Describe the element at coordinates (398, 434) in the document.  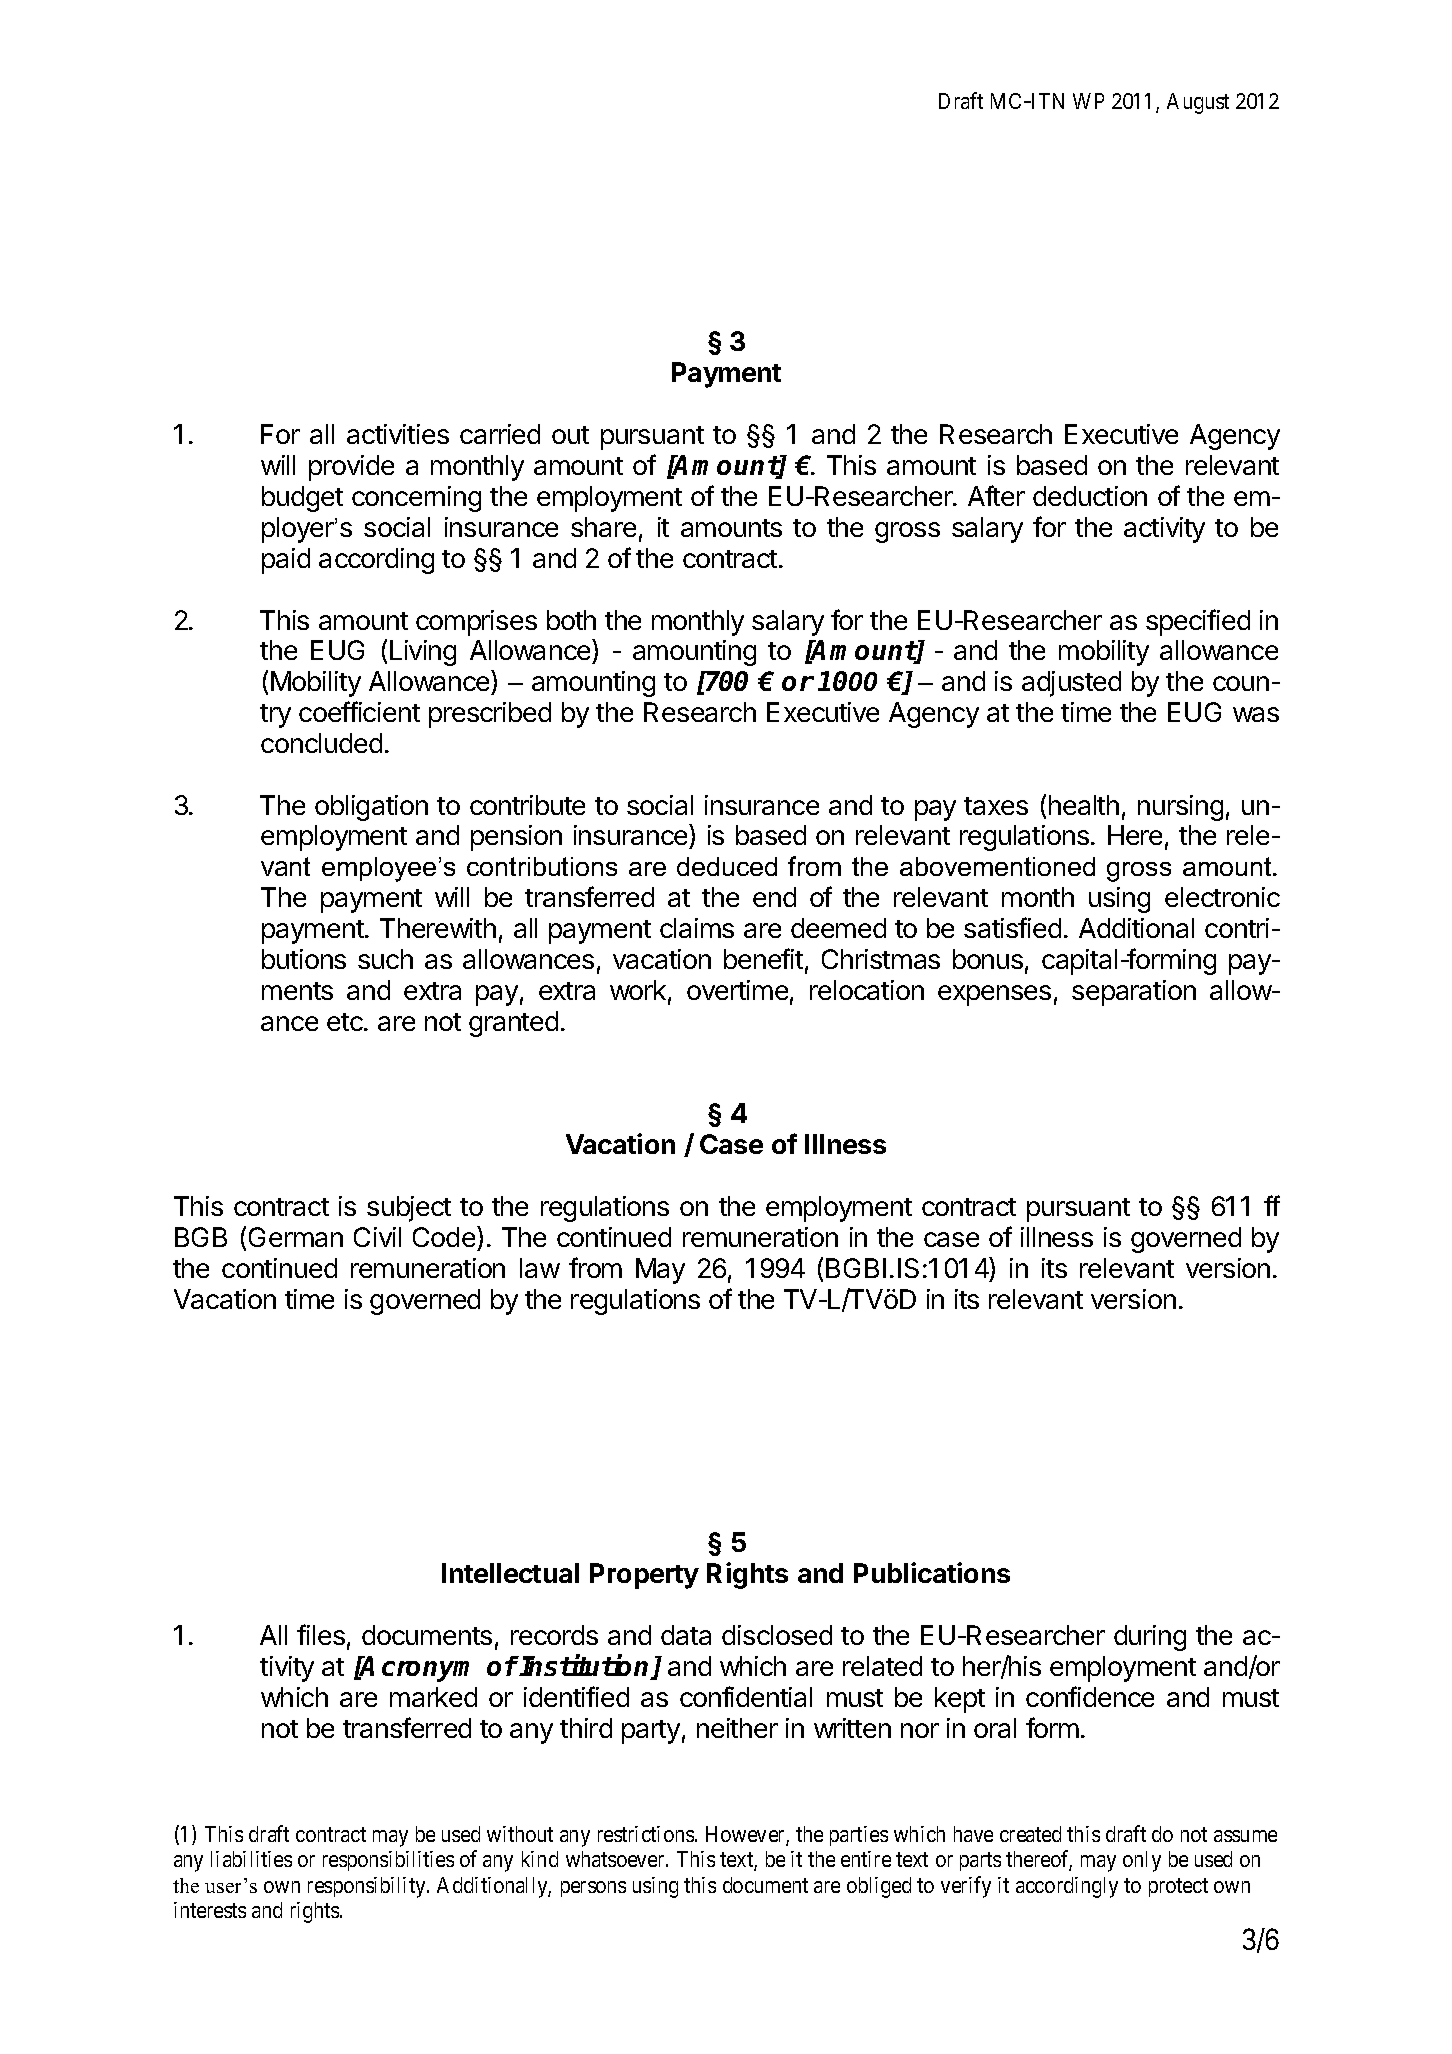
I see `activities` at that location.
